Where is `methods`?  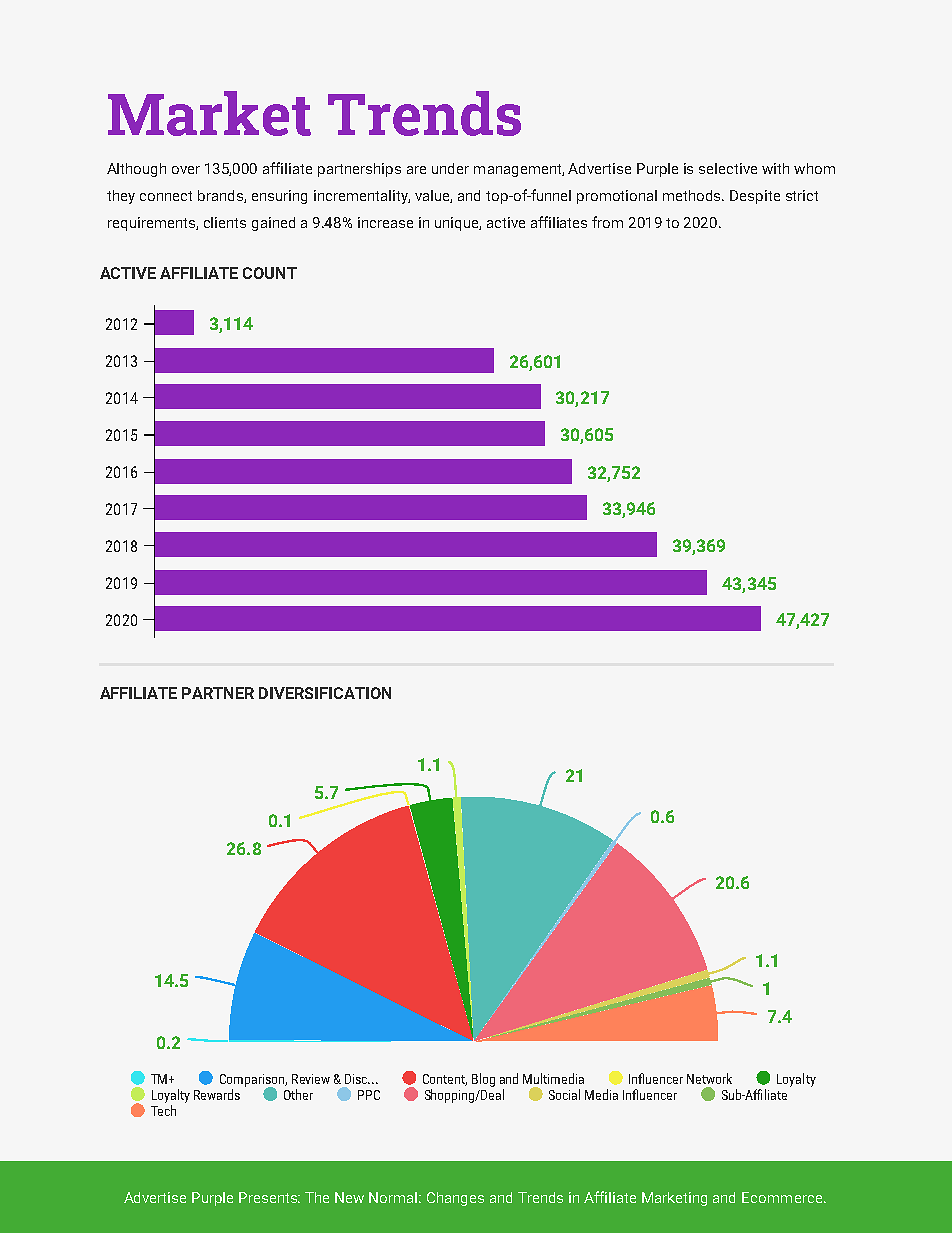
methods is located at coordinates (693, 195).
